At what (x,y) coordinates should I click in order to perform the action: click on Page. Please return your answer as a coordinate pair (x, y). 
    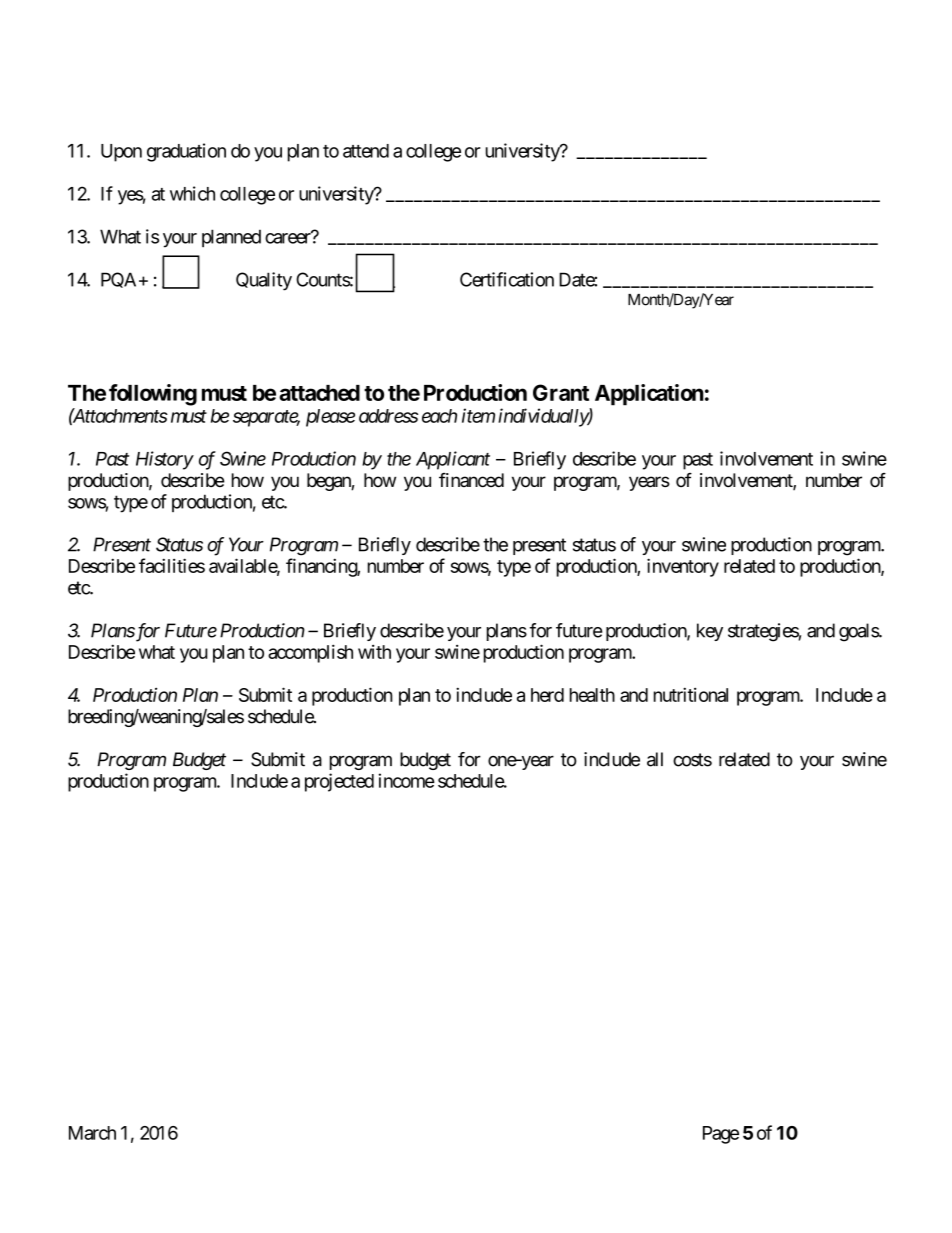
    Looking at the image, I should click on (721, 1135).
